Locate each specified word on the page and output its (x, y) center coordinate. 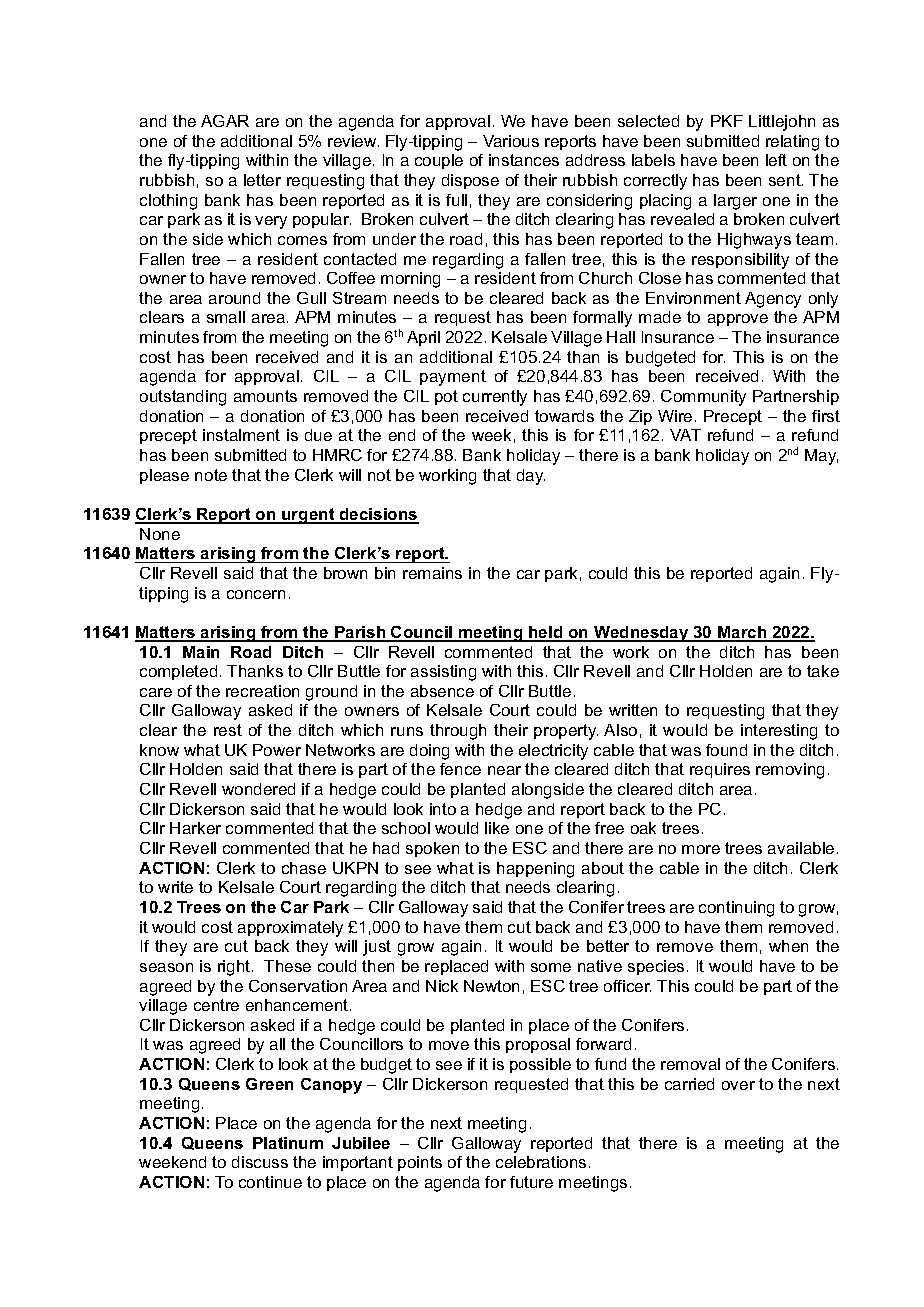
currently (495, 398)
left (776, 160)
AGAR (225, 121)
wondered (258, 789)
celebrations (541, 1162)
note (211, 475)
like (497, 828)
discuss (260, 1162)
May (821, 457)
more (701, 849)
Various (511, 141)
